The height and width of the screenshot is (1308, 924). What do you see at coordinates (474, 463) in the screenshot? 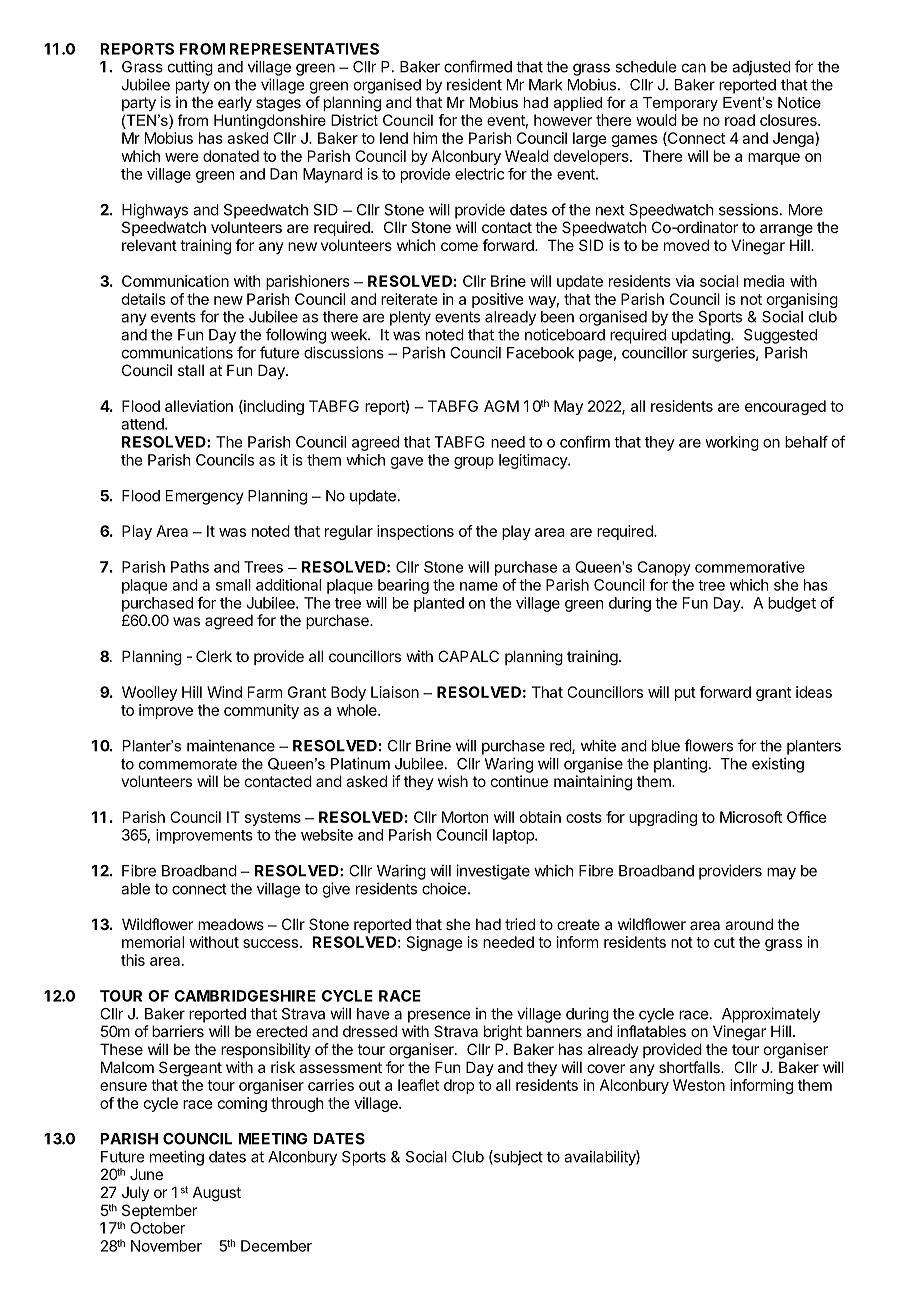
I see `group` at bounding box center [474, 463].
